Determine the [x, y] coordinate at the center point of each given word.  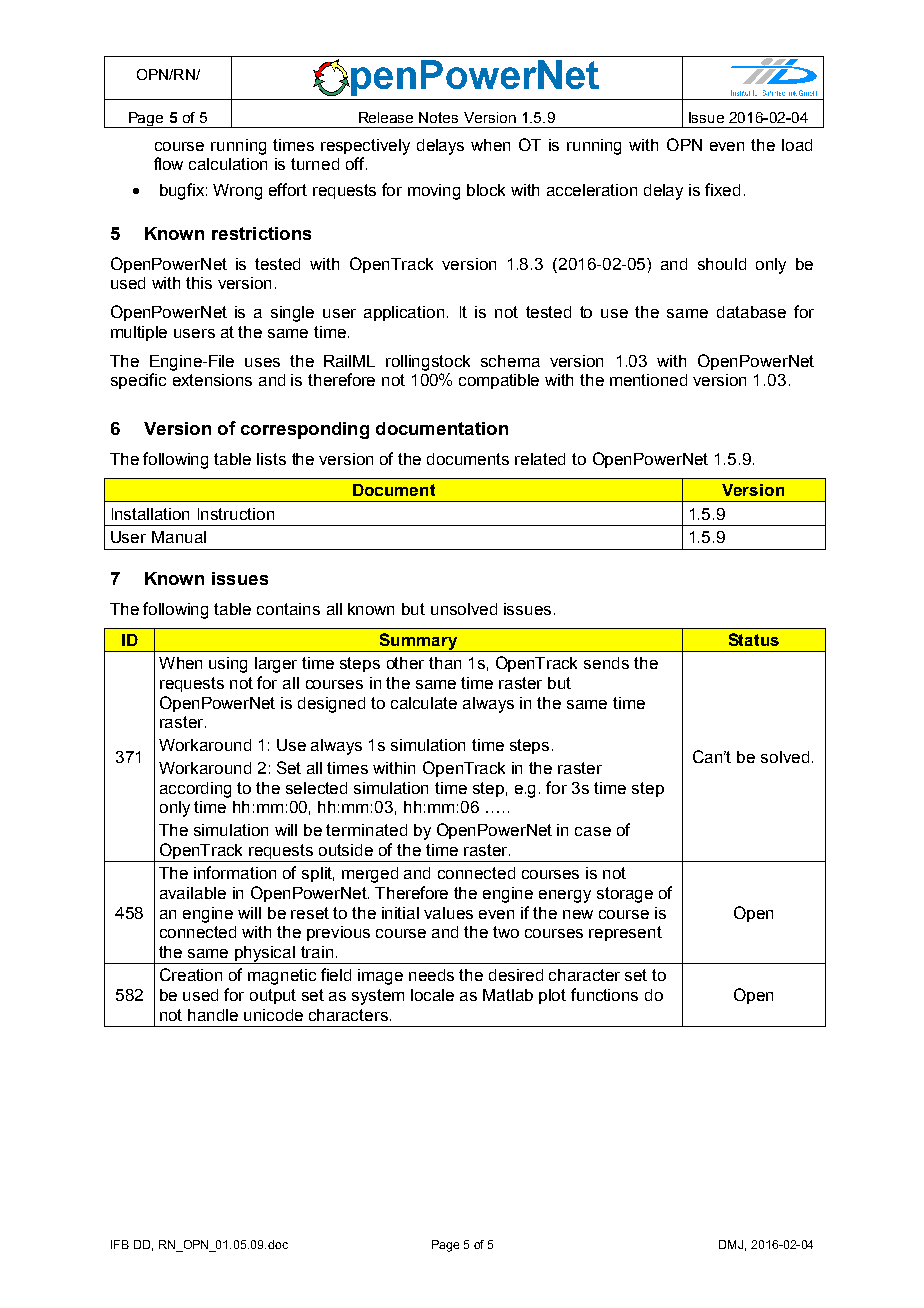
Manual [179, 537]
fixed [722, 189]
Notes [438, 117]
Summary [418, 642]
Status [754, 639]
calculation [228, 164]
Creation [191, 974]
